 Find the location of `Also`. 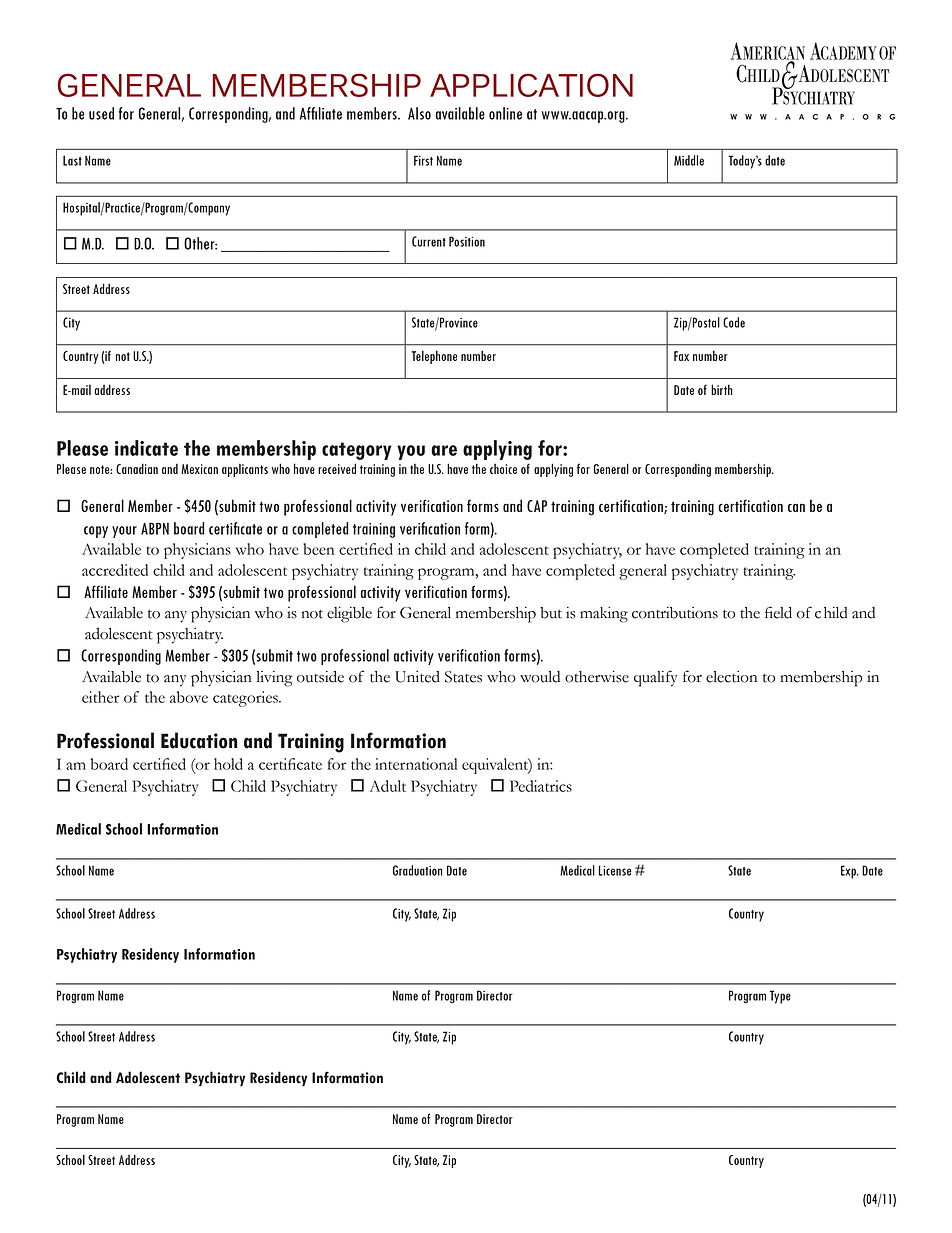

Also is located at coordinates (419, 113).
